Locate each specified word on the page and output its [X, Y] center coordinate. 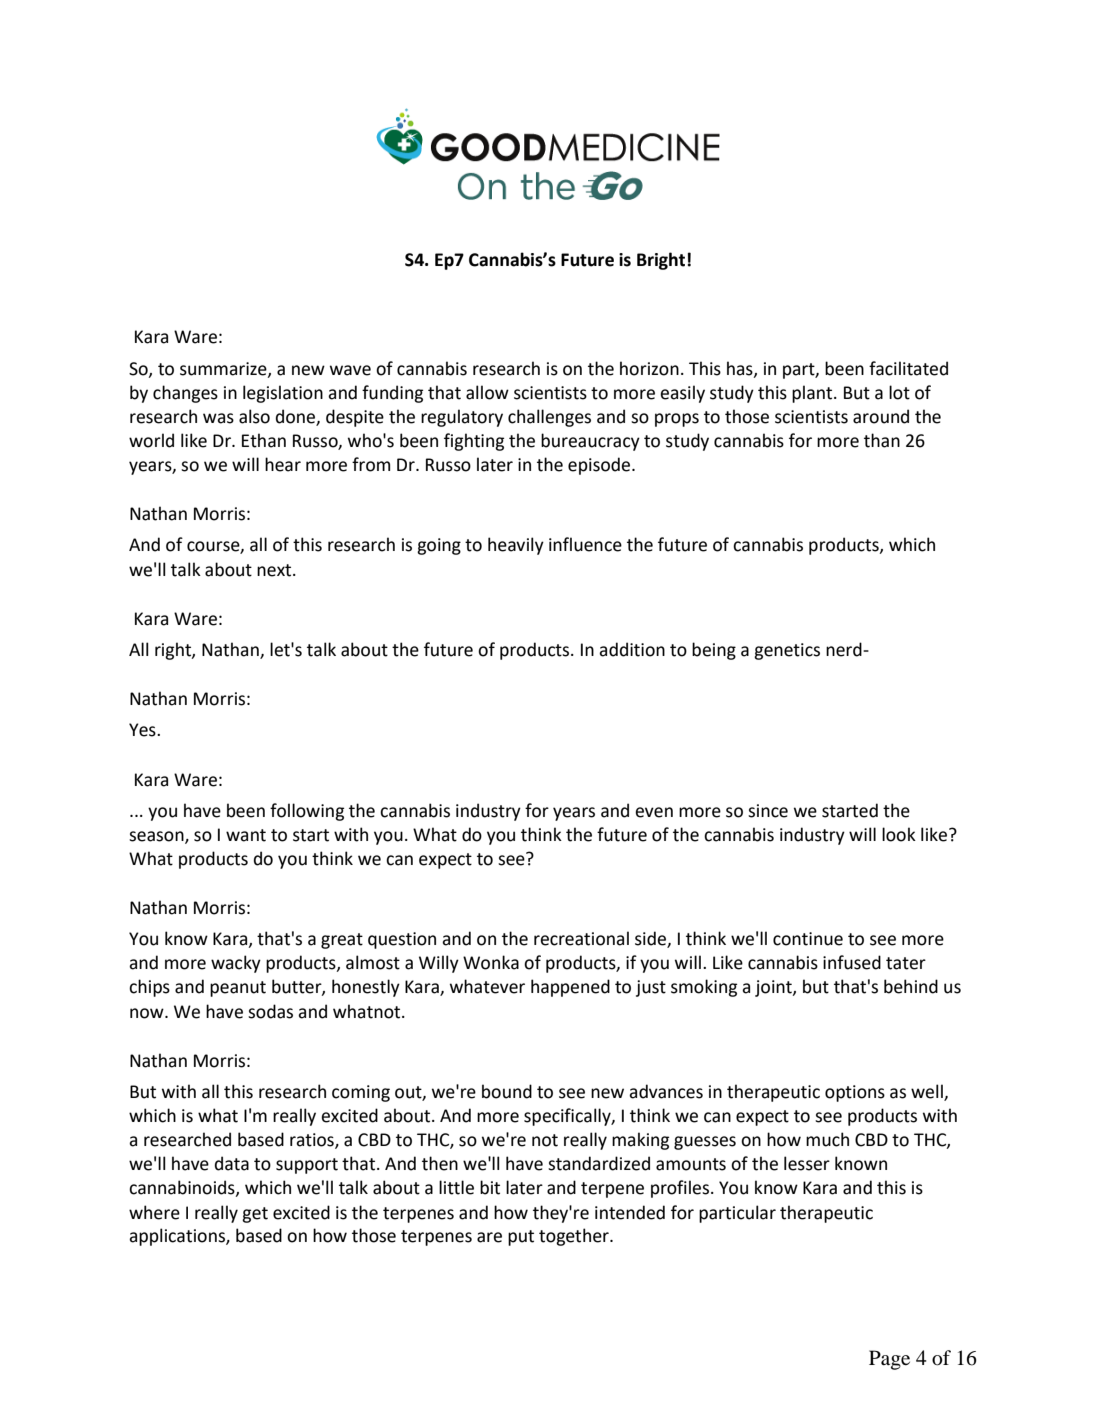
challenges [549, 418]
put [521, 1238]
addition [632, 649]
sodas [270, 1011]
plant [813, 394]
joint [774, 988]
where [154, 1212]
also [254, 416]
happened [570, 988]
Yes [143, 730]
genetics [787, 651]
